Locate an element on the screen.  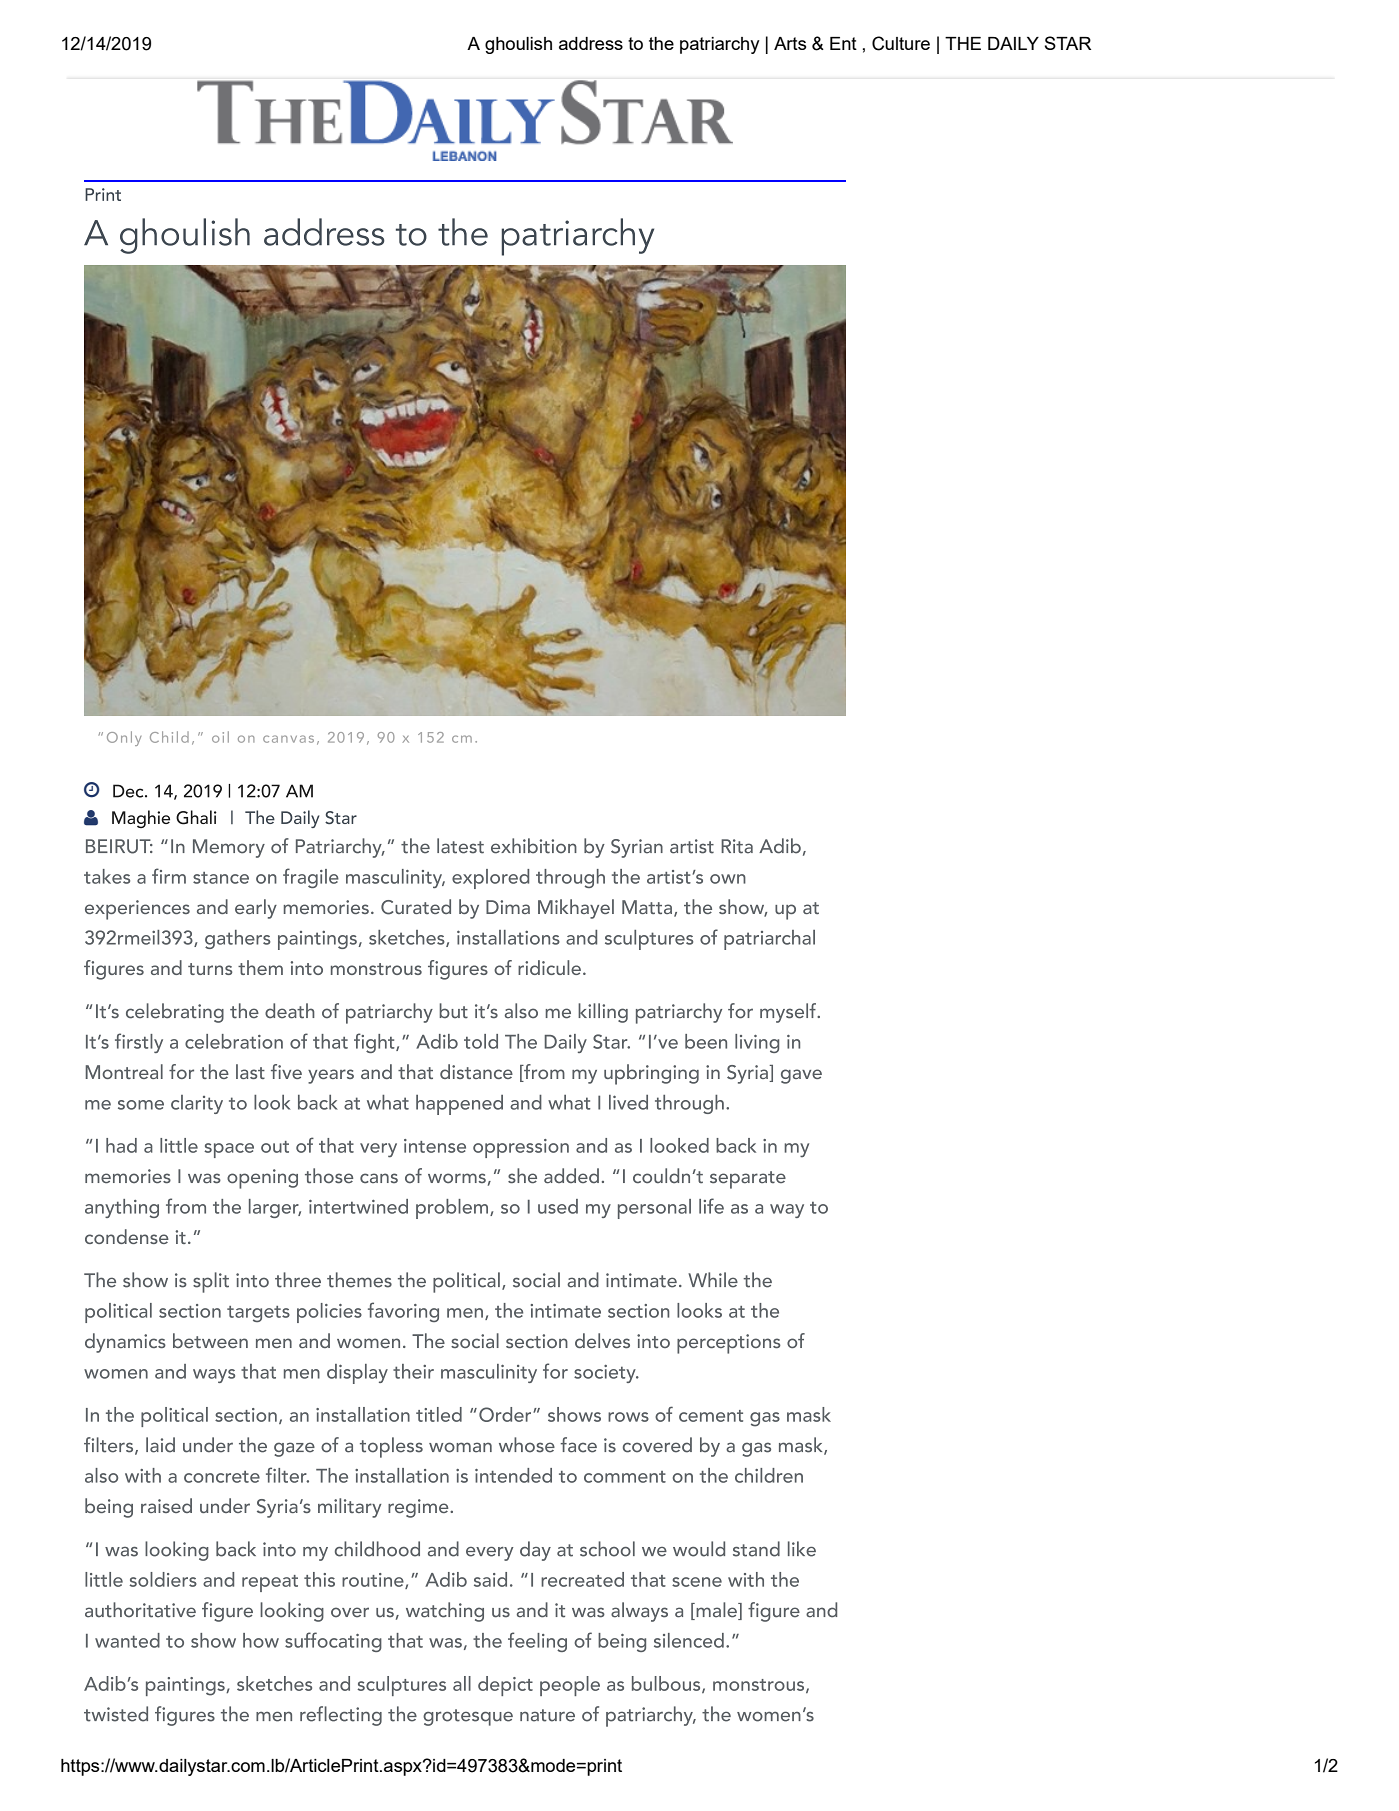
own is located at coordinates (728, 879).
